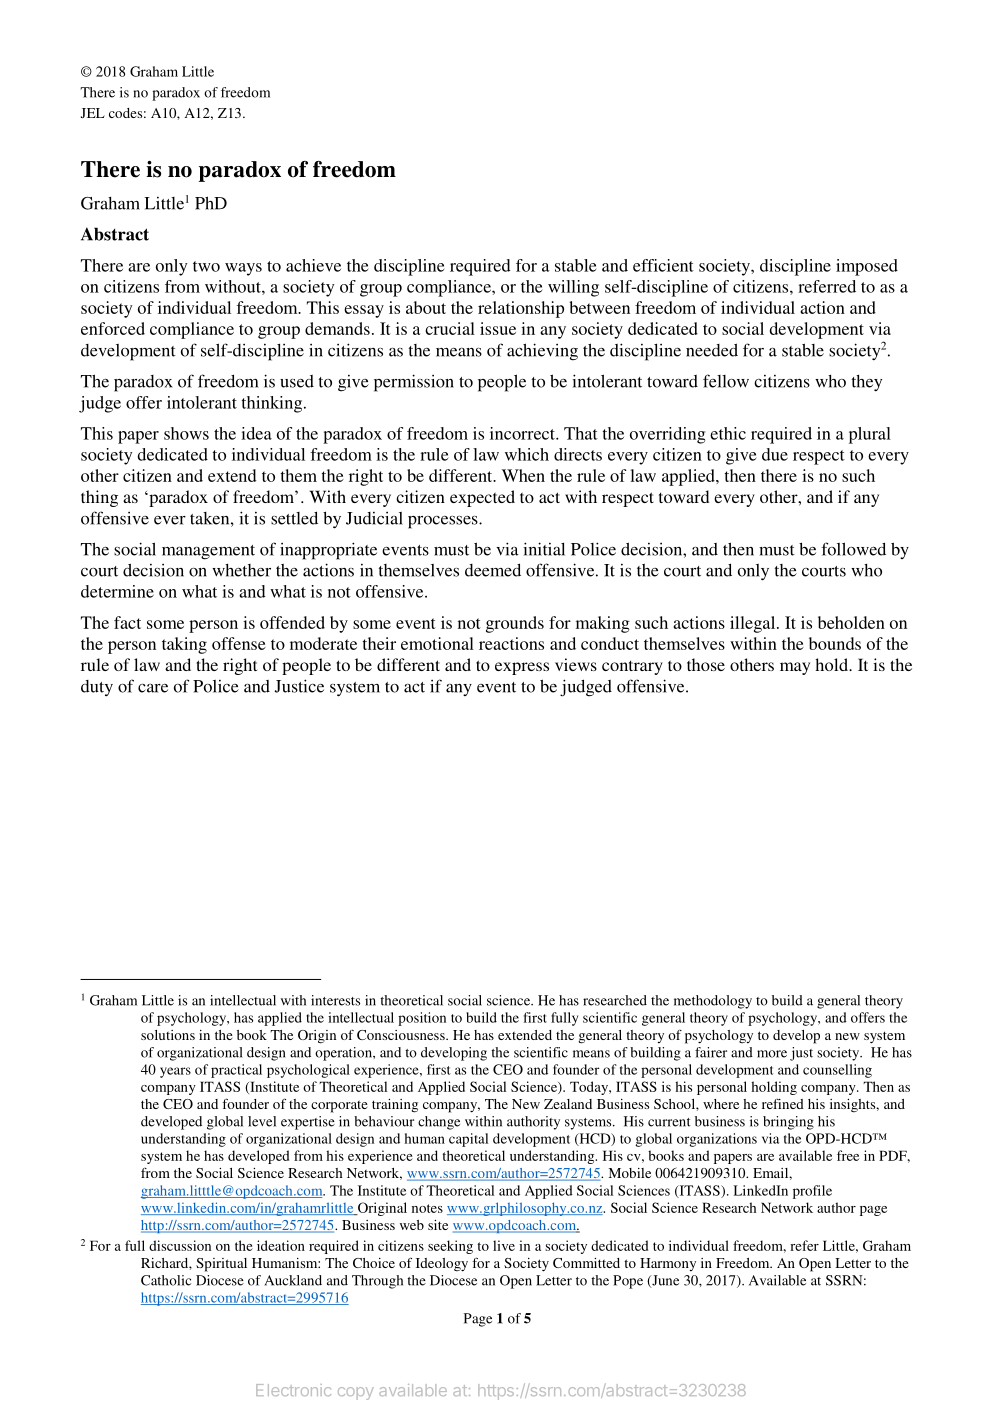 The width and height of the screenshot is (994, 1407). What do you see at coordinates (713, 1002) in the screenshot?
I see `methodology` at bounding box center [713, 1002].
